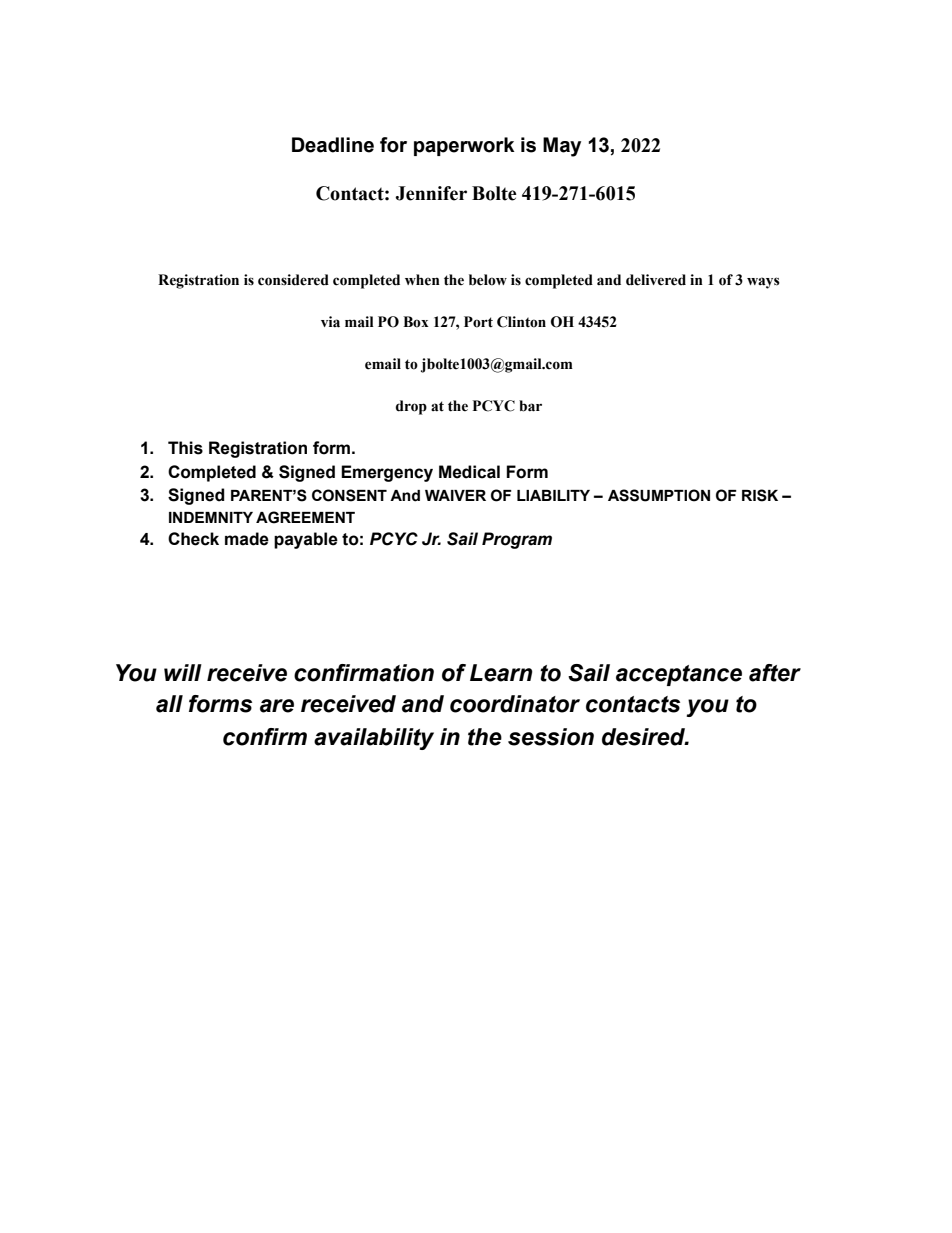 Image resolution: width=952 pixels, height=1233 pixels. Describe the element at coordinates (333, 145) in the screenshot. I see `Deadline` at that location.
